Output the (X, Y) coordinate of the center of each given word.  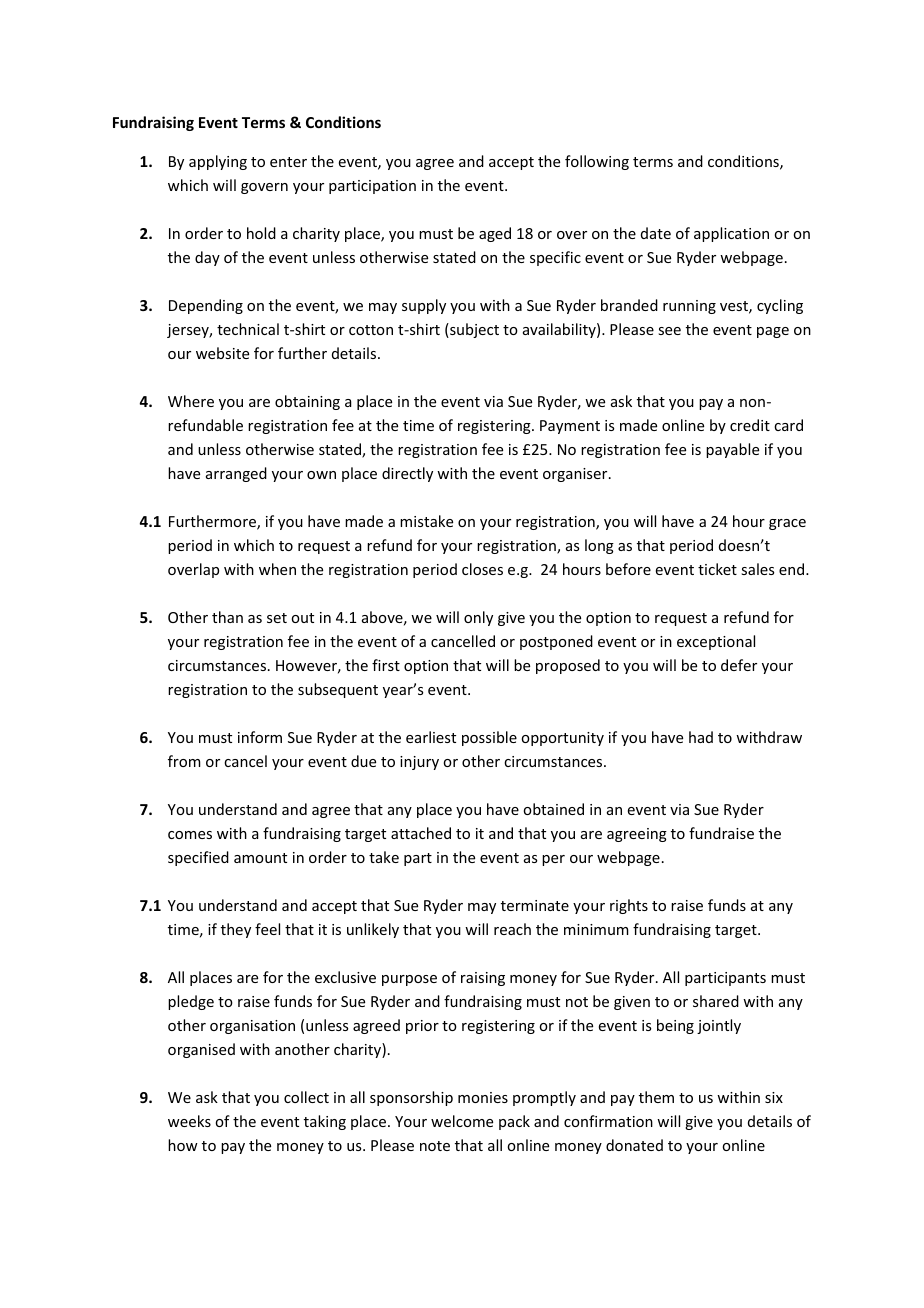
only (478, 618)
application (731, 234)
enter (288, 162)
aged (495, 234)
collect (306, 1097)
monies (483, 1097)
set (277, 618)
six (774, 1097)
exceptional (716, 642)
